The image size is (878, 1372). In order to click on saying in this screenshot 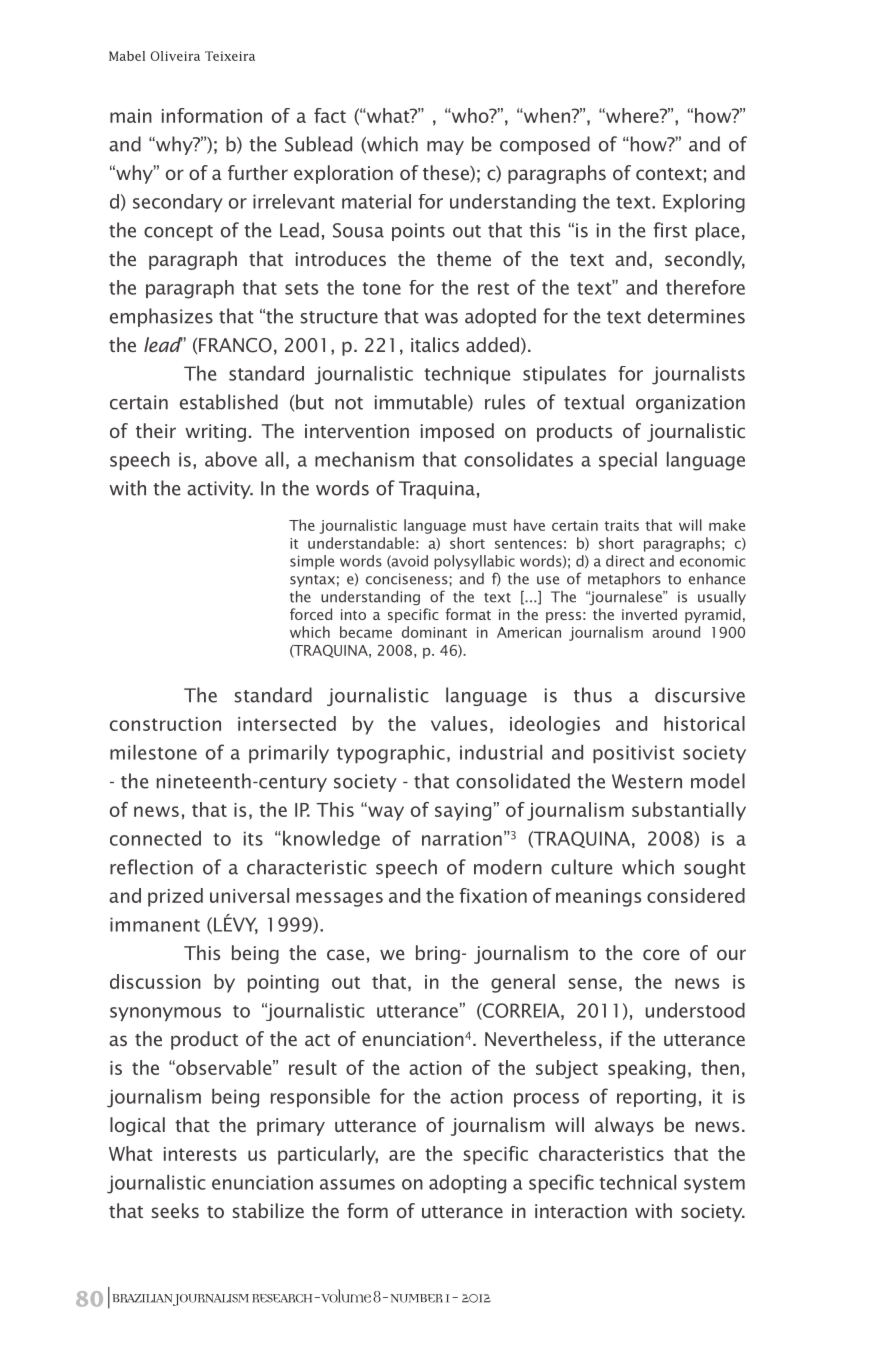, I will do `click(463, 812)`.
